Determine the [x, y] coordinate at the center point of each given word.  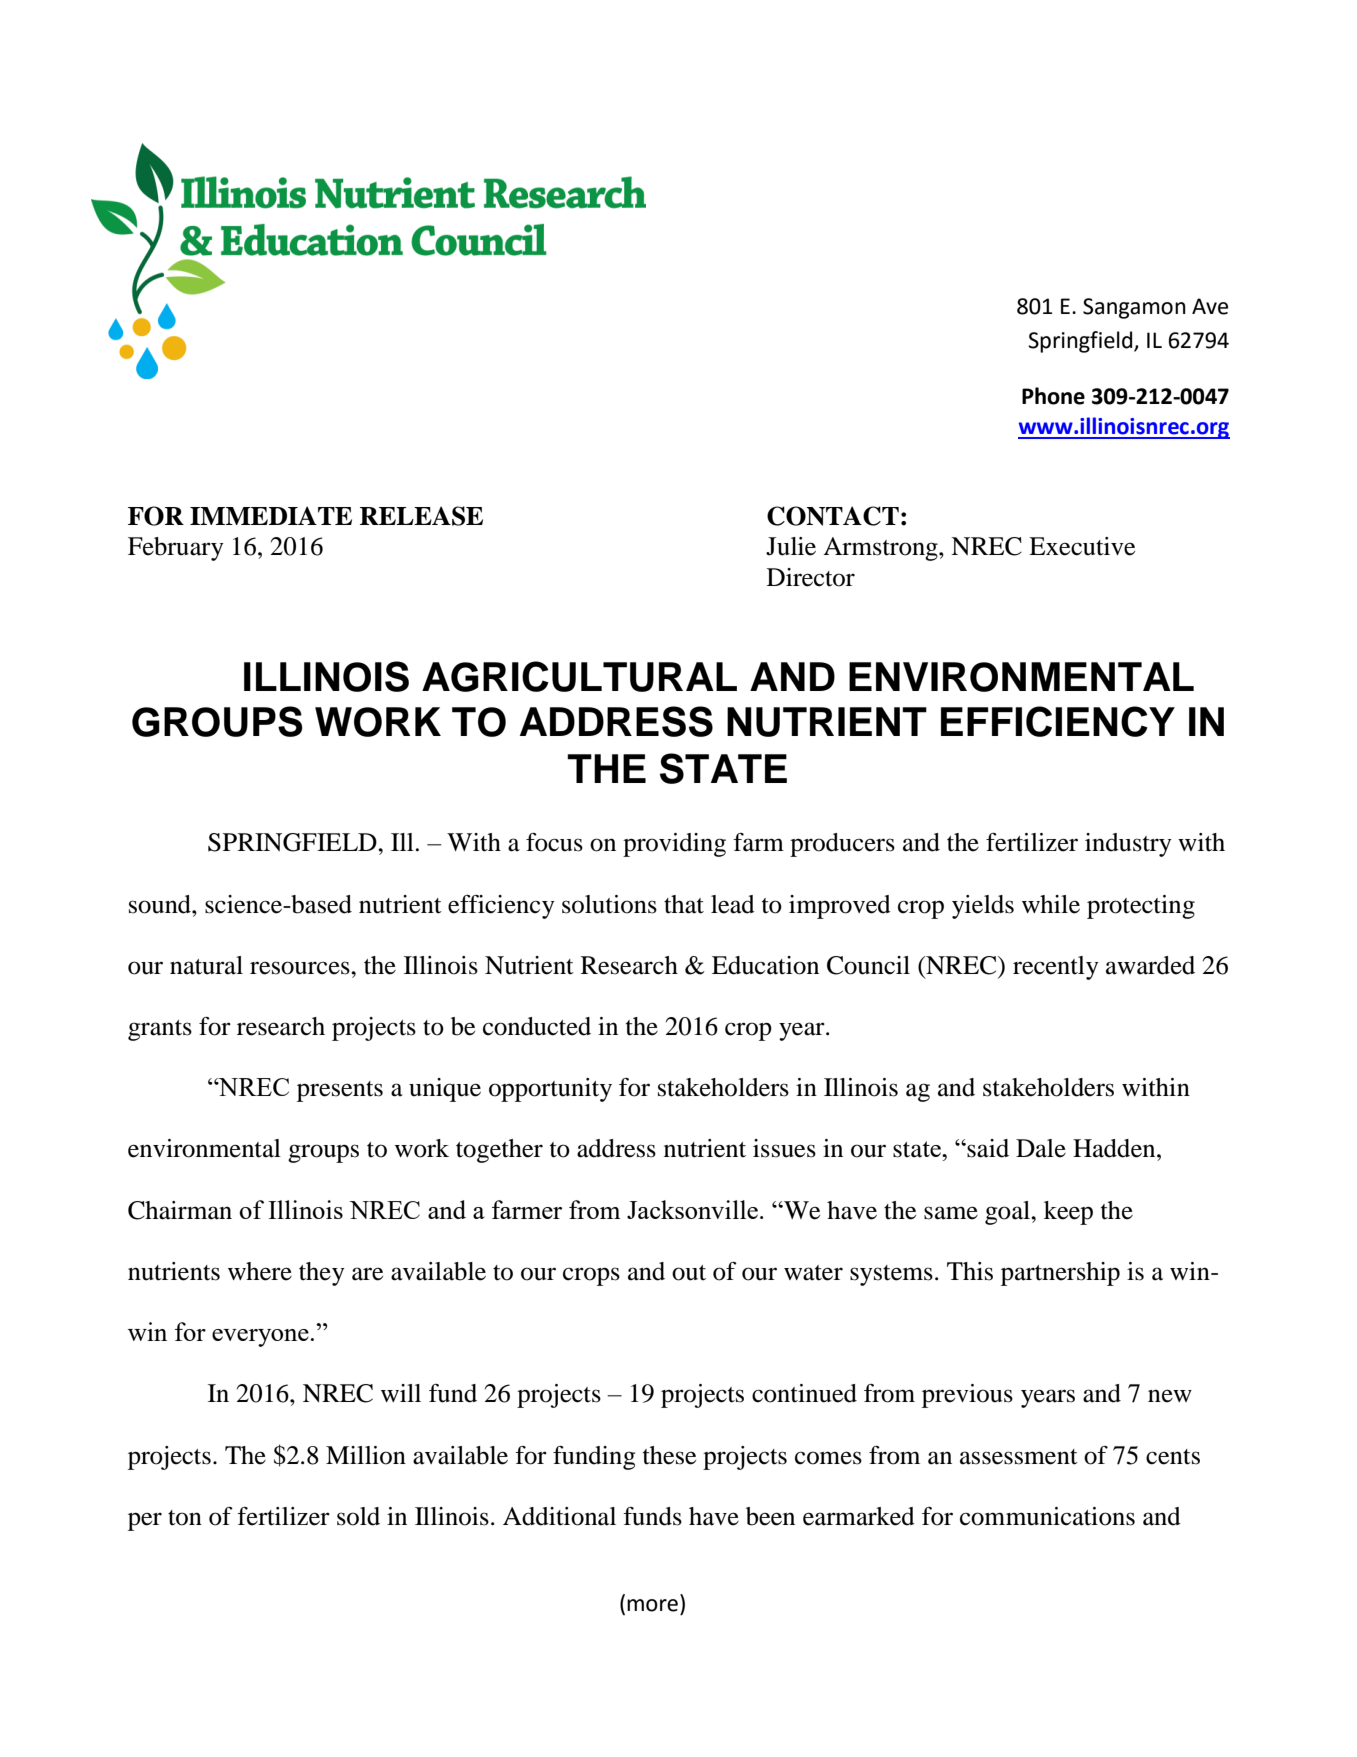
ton [185, 1518]
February [176, 549]
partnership [1060, 1274]
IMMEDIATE [271, 515]
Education [765, 965]
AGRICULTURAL [579, 676]
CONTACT [833, 516]
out [689, 1273]
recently [1056, 968]
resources [301, 968]
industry [1128, 845]
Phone [1053, 396]
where [260, 1271]
